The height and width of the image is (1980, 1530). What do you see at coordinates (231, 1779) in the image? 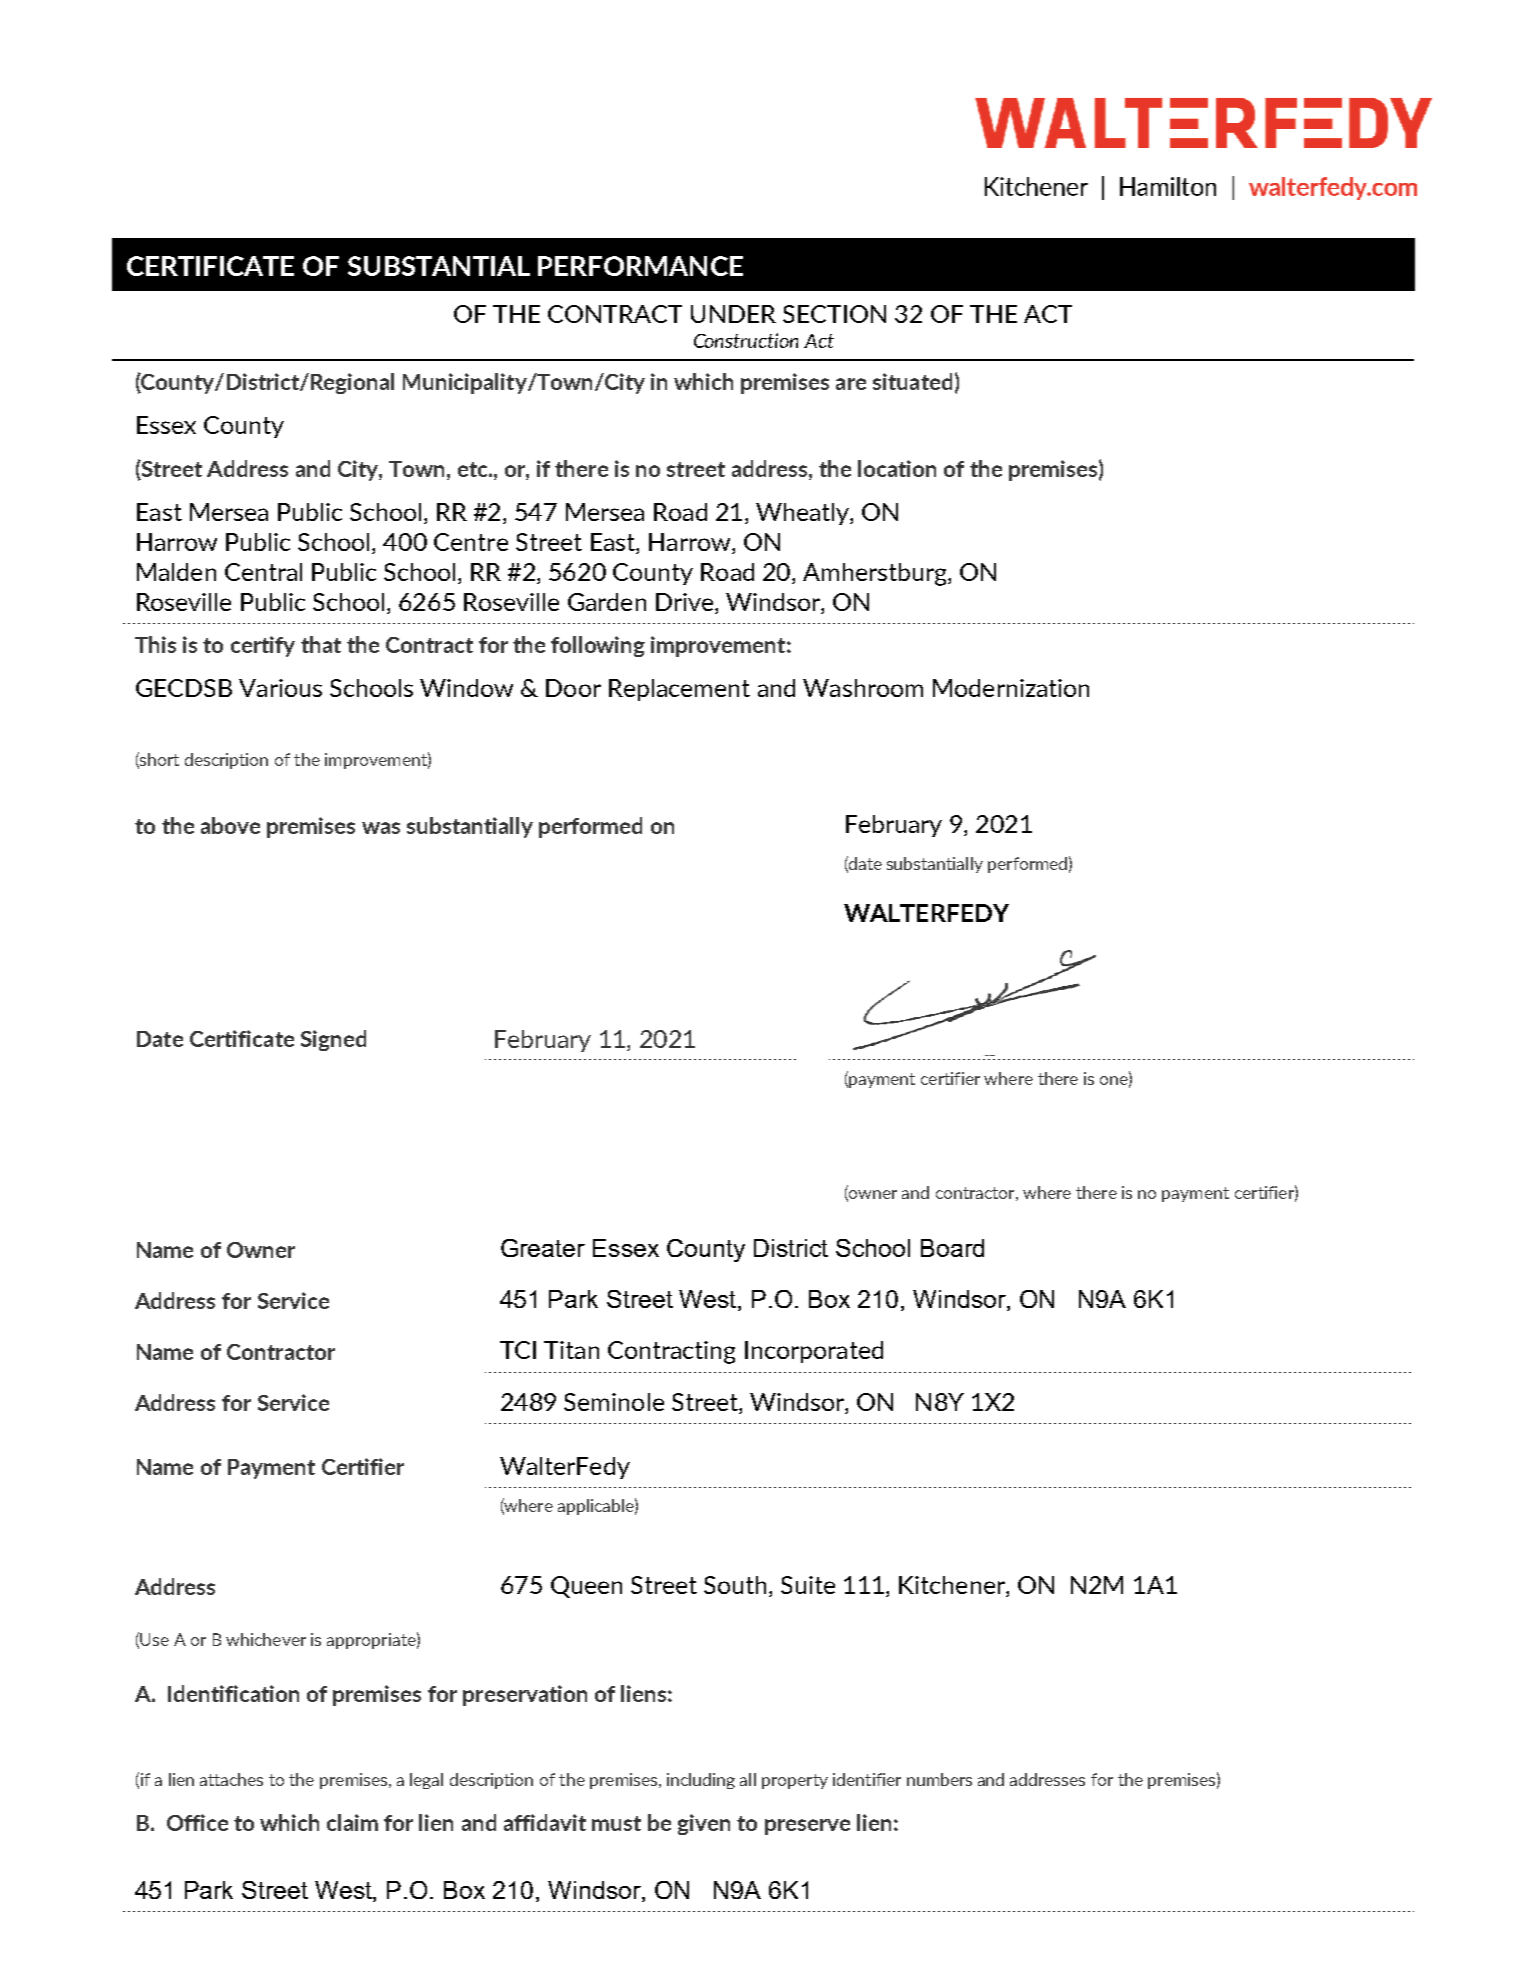
I see `attaches` at bounding box center [231, 1779].
